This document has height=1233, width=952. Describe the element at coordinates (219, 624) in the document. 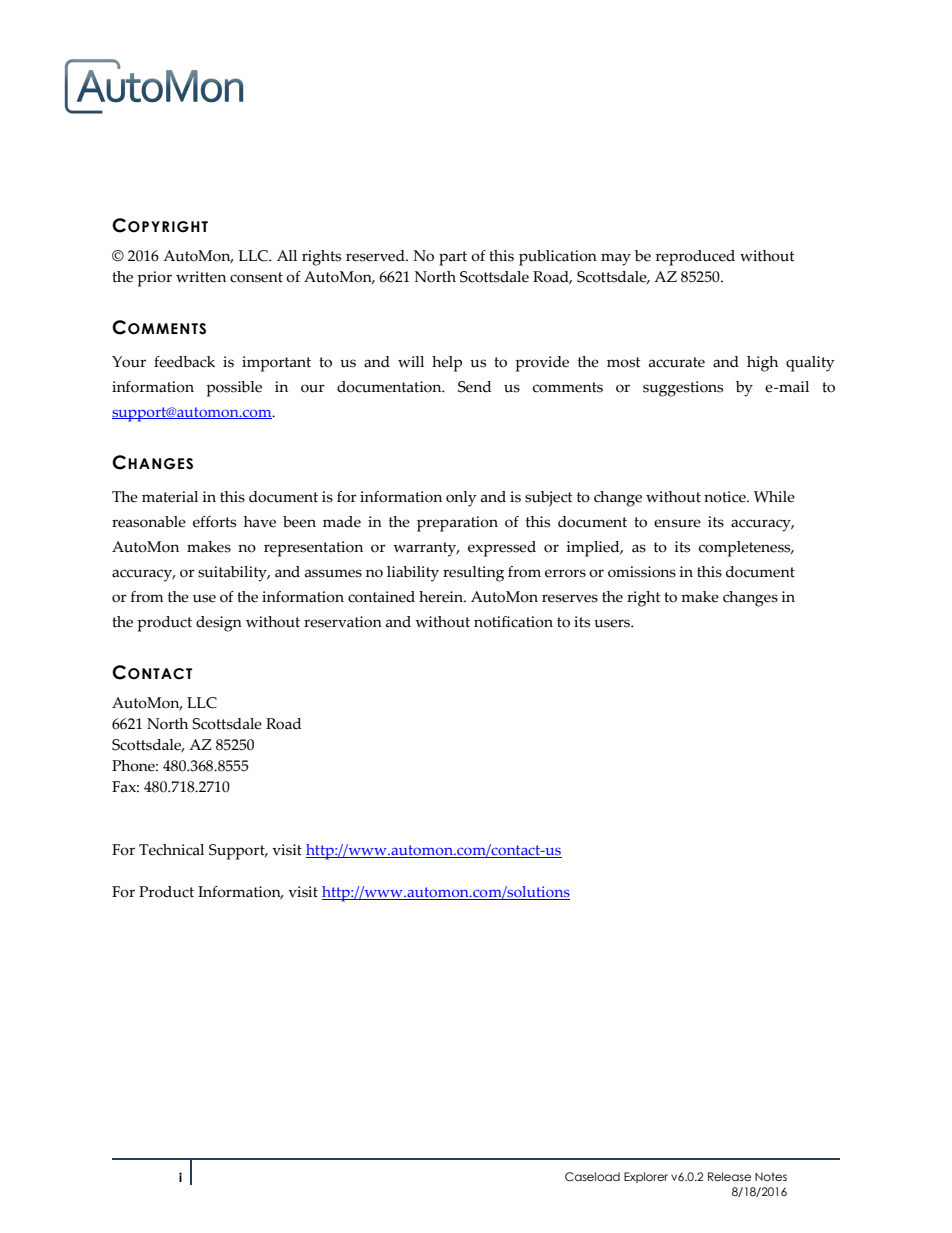

I see `design` at that location.
